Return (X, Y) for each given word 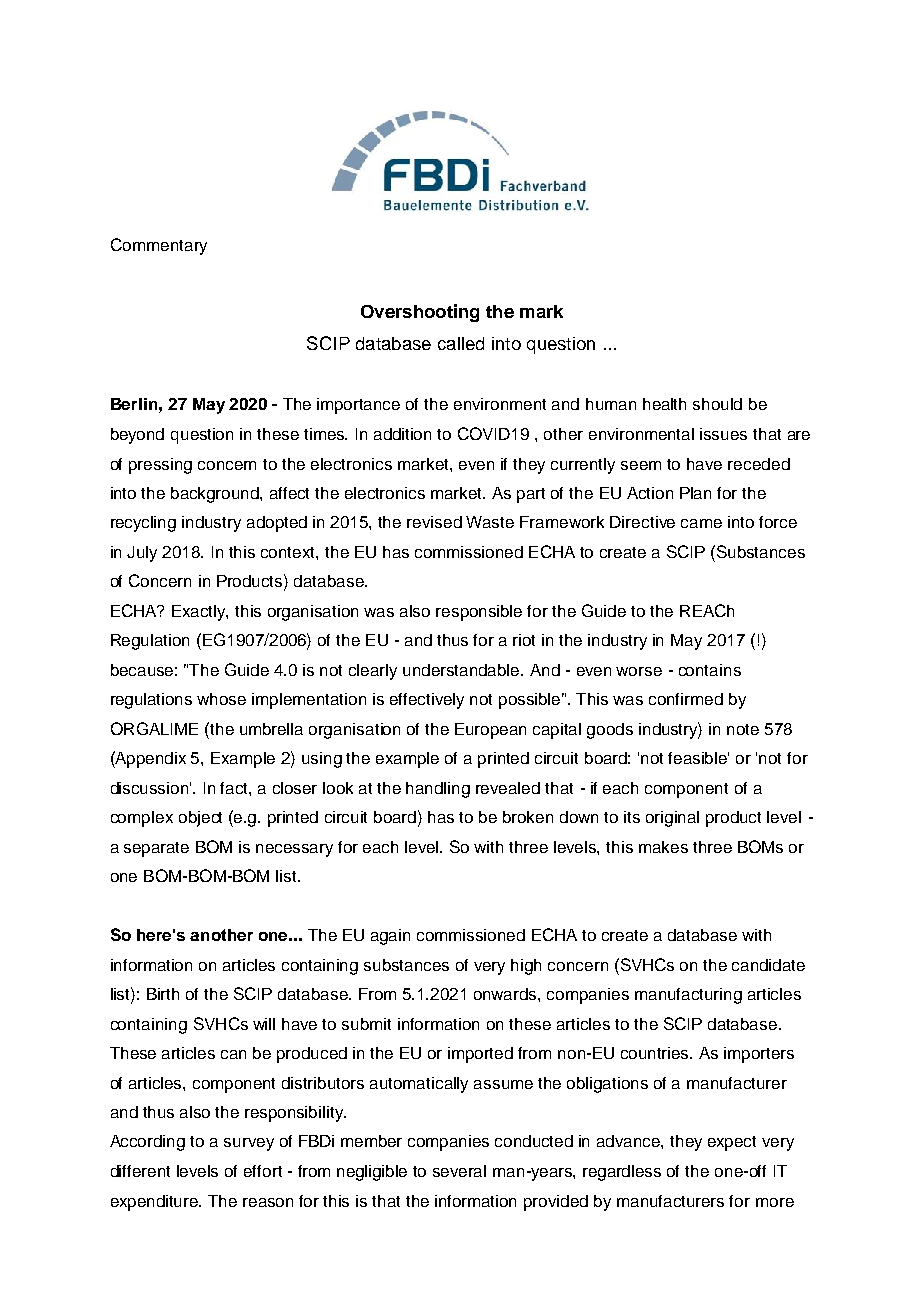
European (490, 731)
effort (263, 1171)
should (717, 404)
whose (221, 699)
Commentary (159, 246)
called (461, 343)
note (743, 729)
